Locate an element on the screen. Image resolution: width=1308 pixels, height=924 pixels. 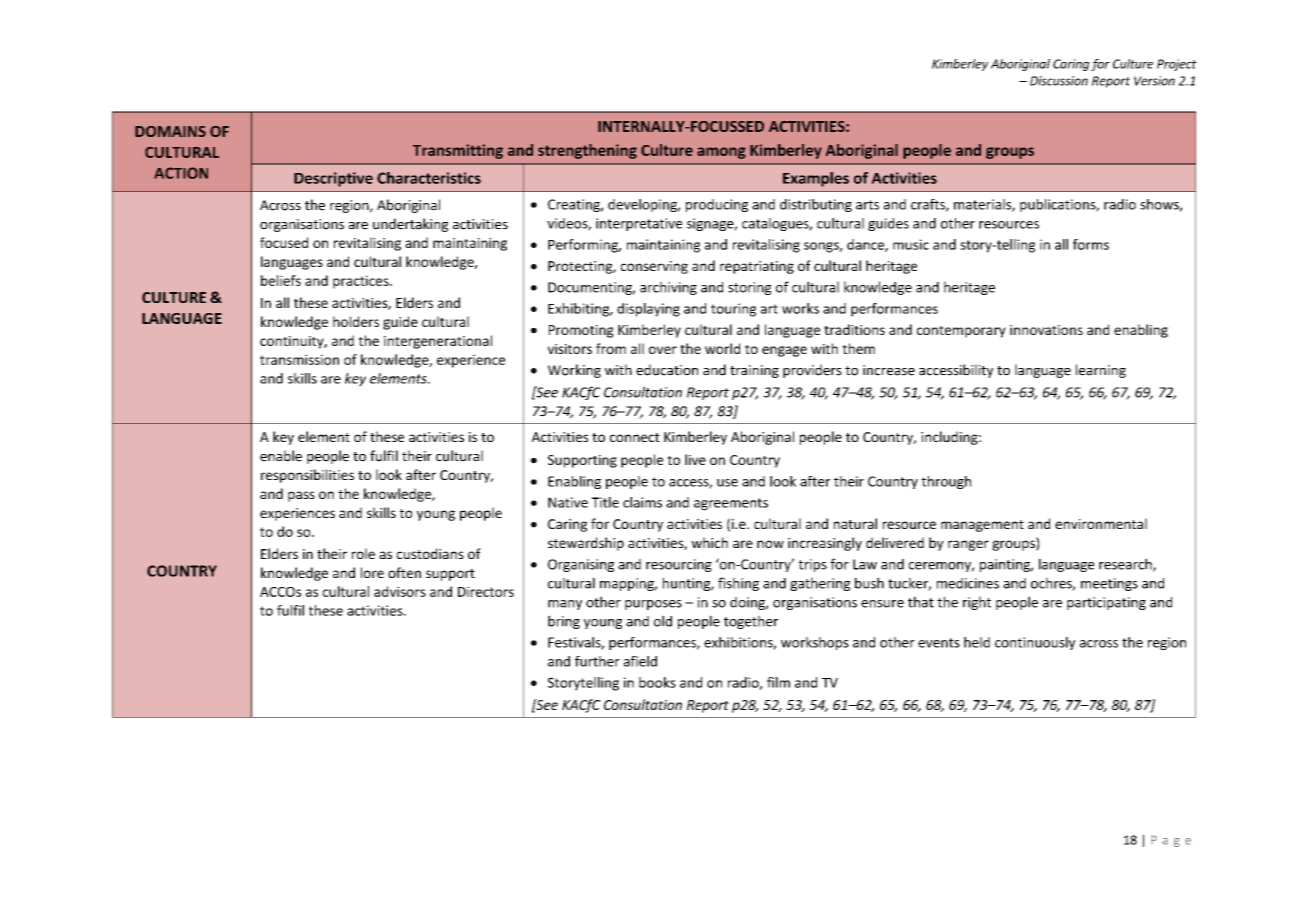
DOMAINS is located at coordinates (170, 131).
